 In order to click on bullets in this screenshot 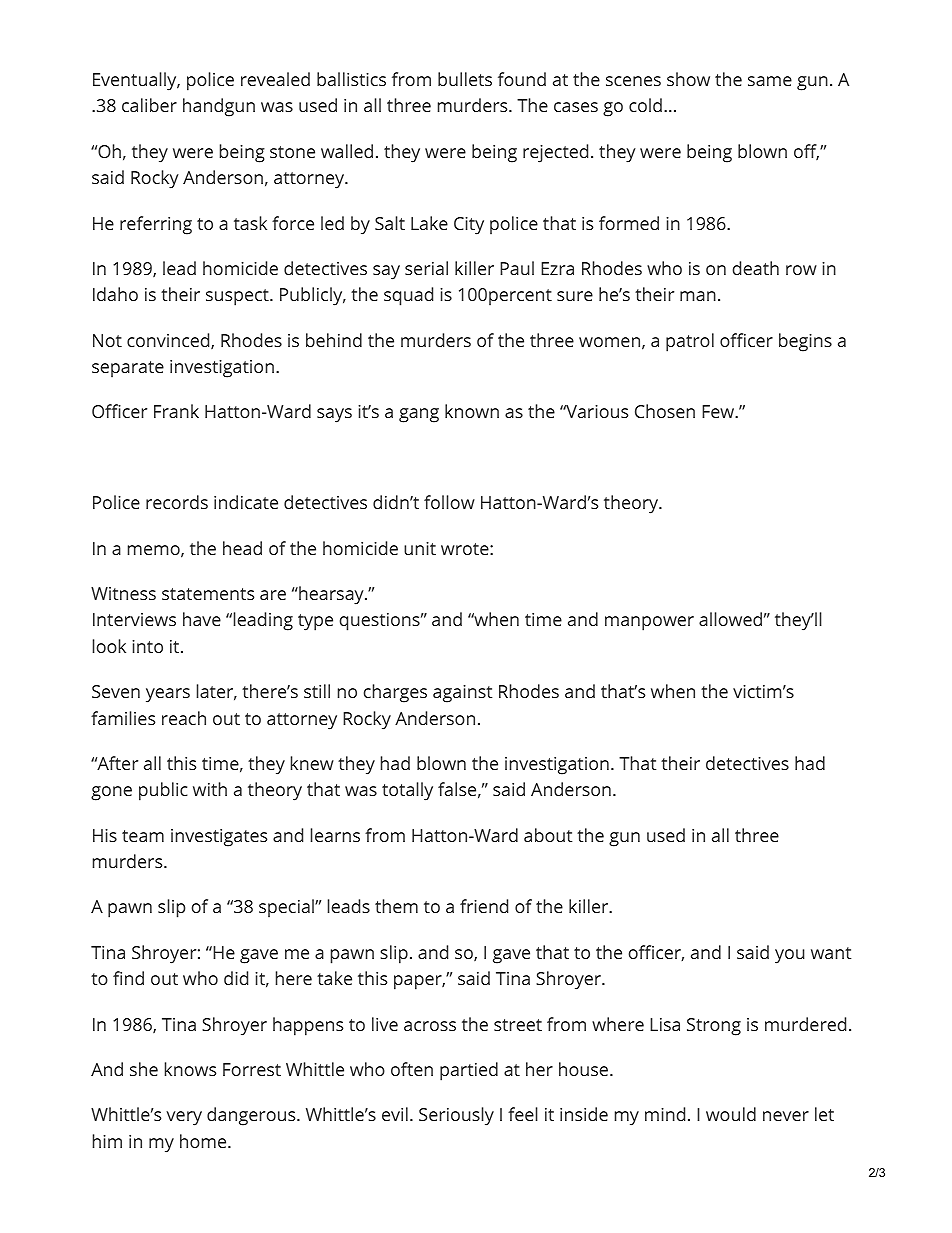, I will do `click(465, 79)`.
